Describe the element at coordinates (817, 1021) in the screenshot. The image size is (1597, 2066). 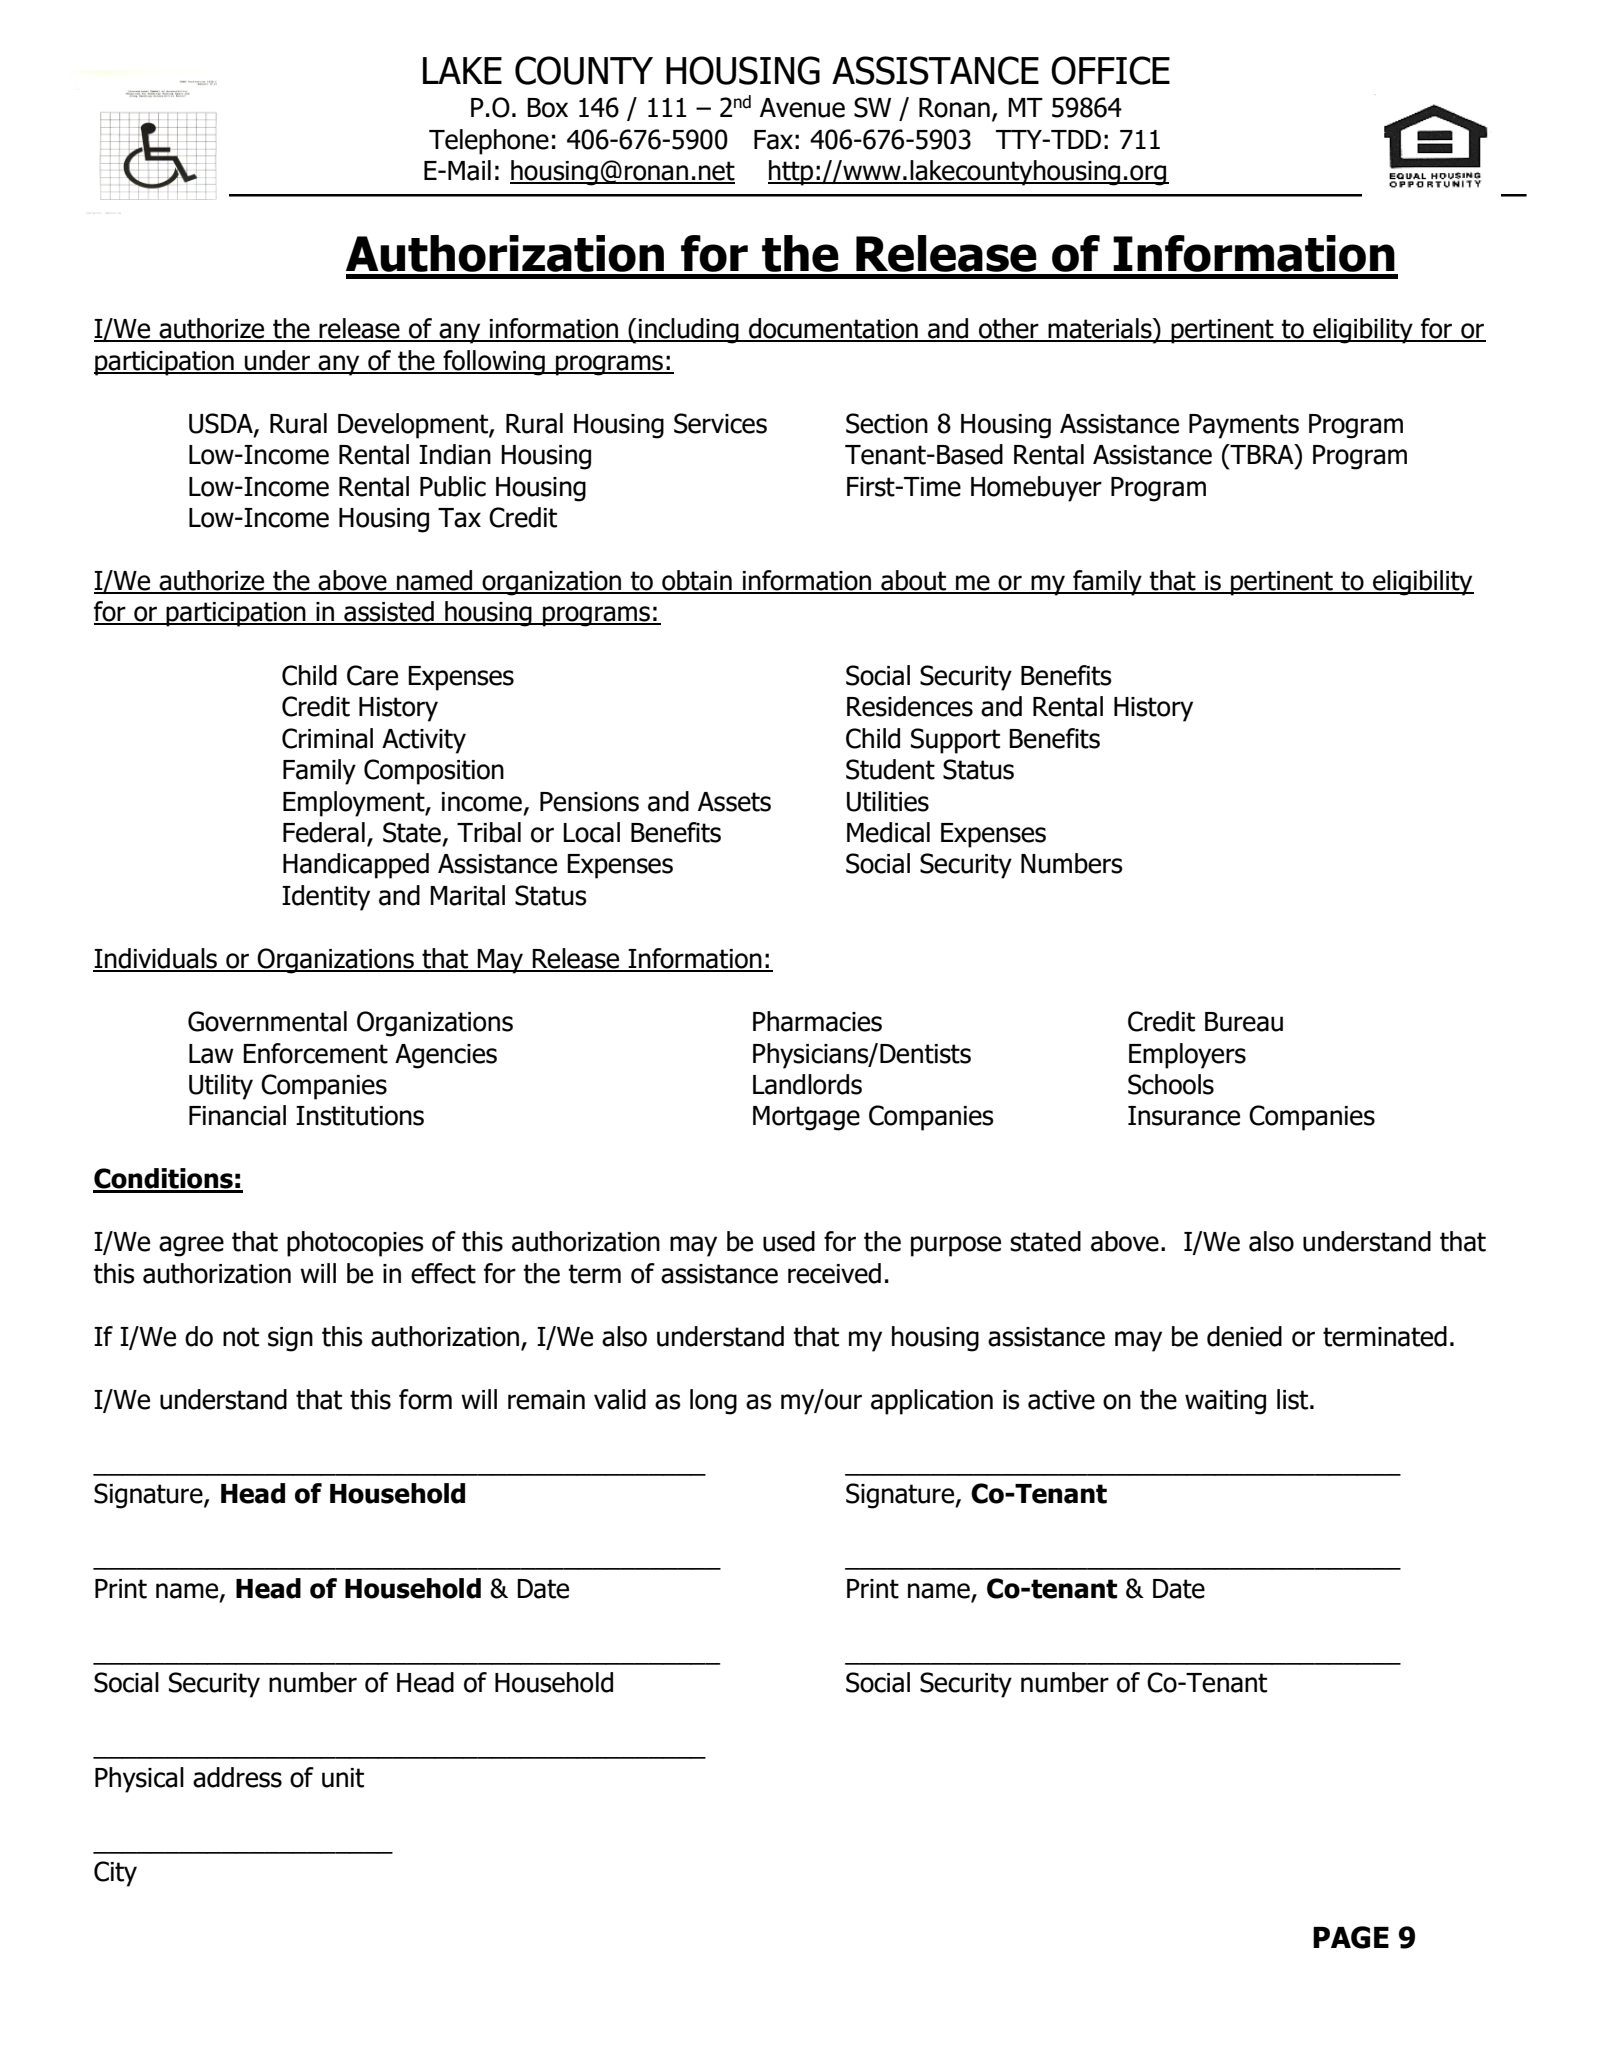
I see `Pharmacies` at that location.
